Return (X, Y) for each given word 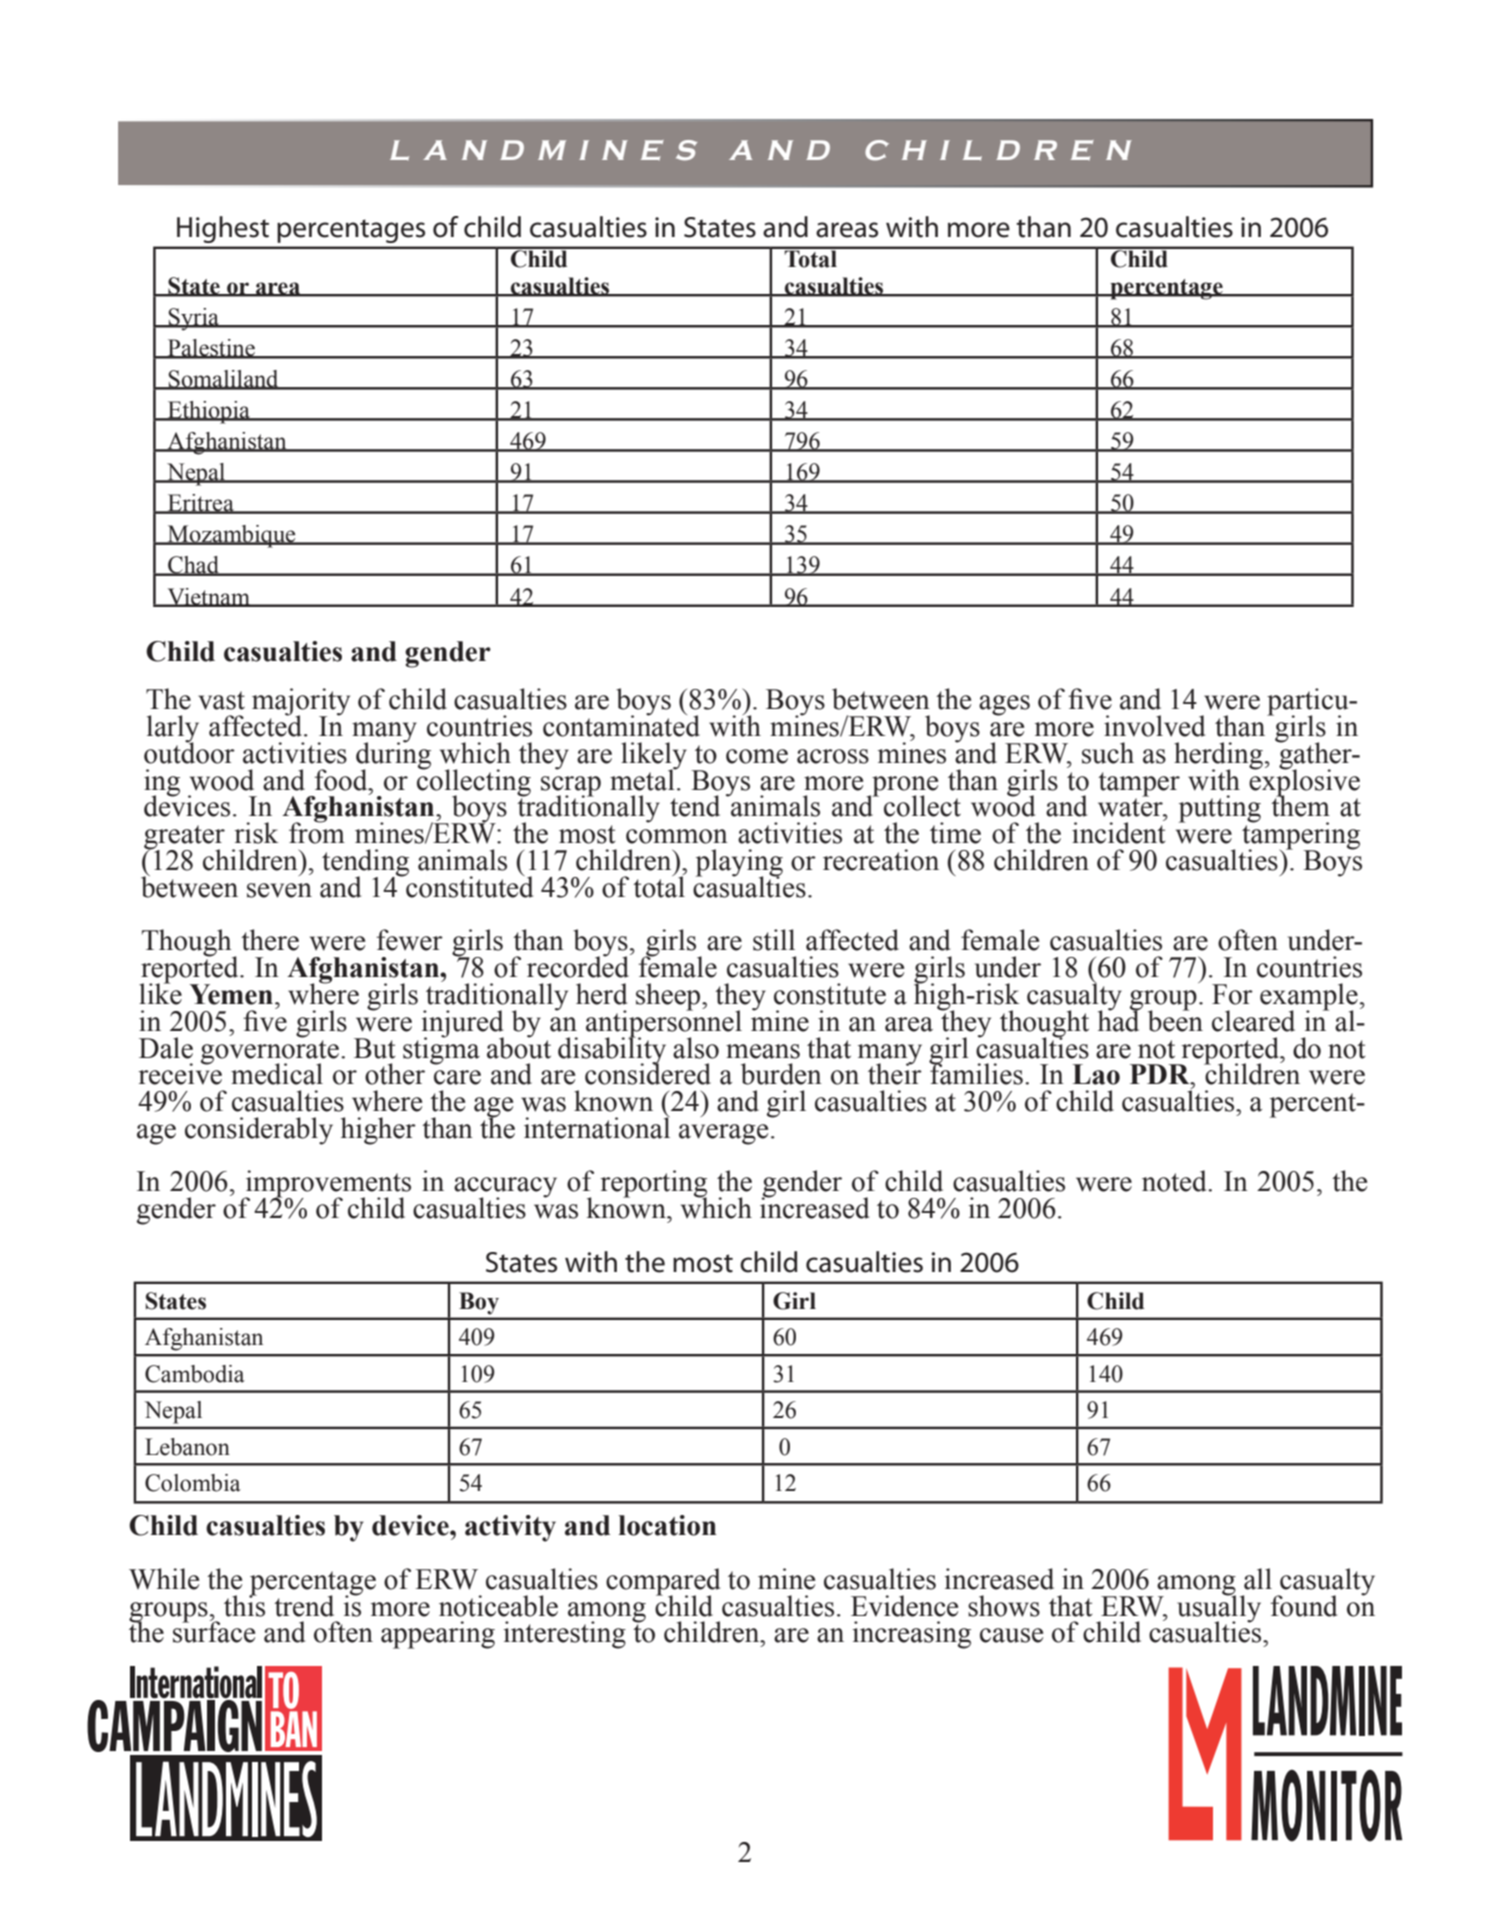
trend (304, 1606)
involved (1154, 726)
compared (663, 1583)
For (1232, 994)
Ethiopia (209, 412)
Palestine (211, 349)
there (270, 940)
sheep (669, 997)
